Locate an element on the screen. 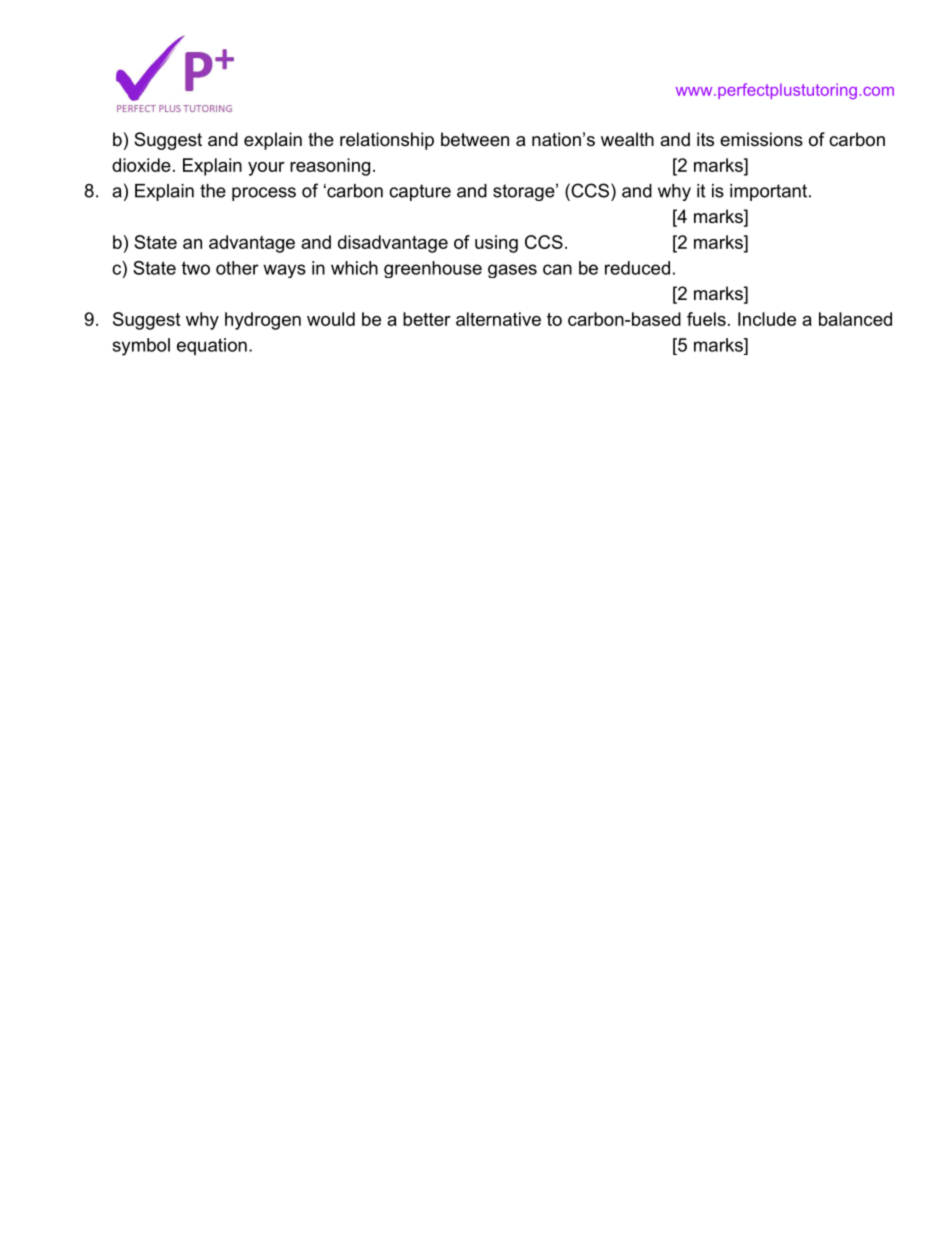 This screenshot has height=1233, width=952. reduced is located at coordinates (637, 268).
